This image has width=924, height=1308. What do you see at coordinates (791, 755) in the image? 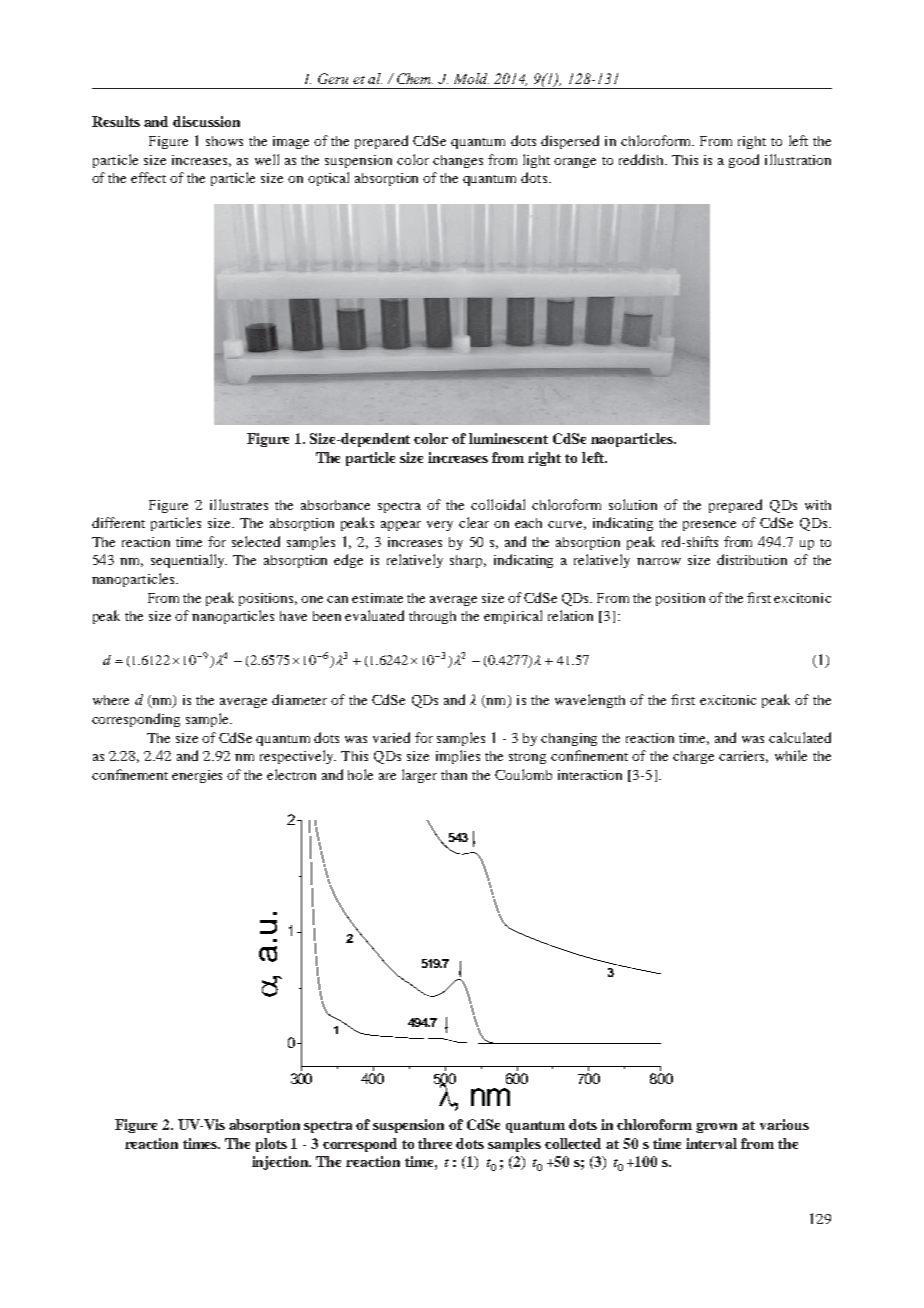
I see `while` at bounding box center [791, 755].
